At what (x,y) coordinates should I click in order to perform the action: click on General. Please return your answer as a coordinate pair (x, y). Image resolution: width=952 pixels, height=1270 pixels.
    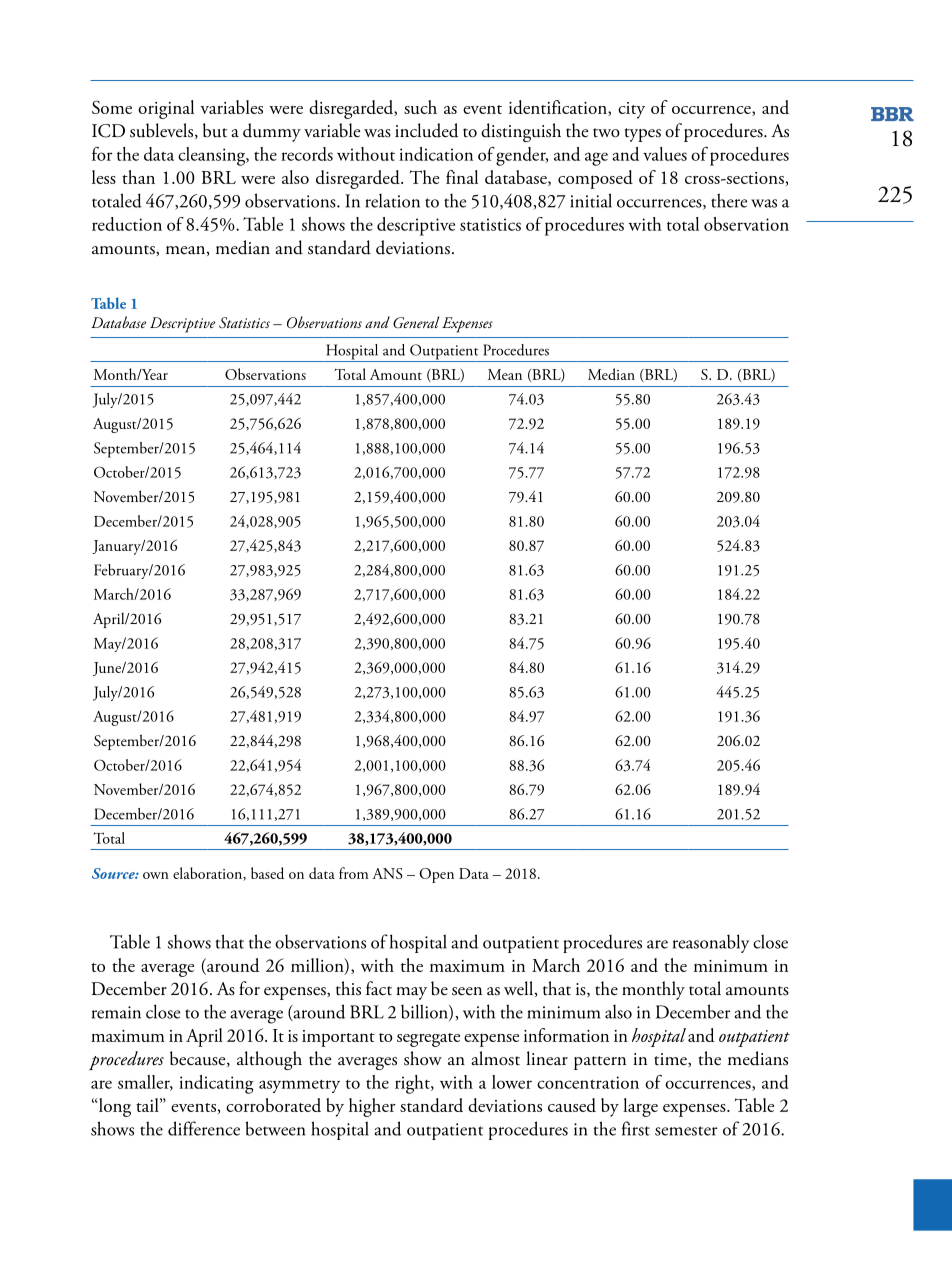
    Looking at the image, I should click on (416, 322).
